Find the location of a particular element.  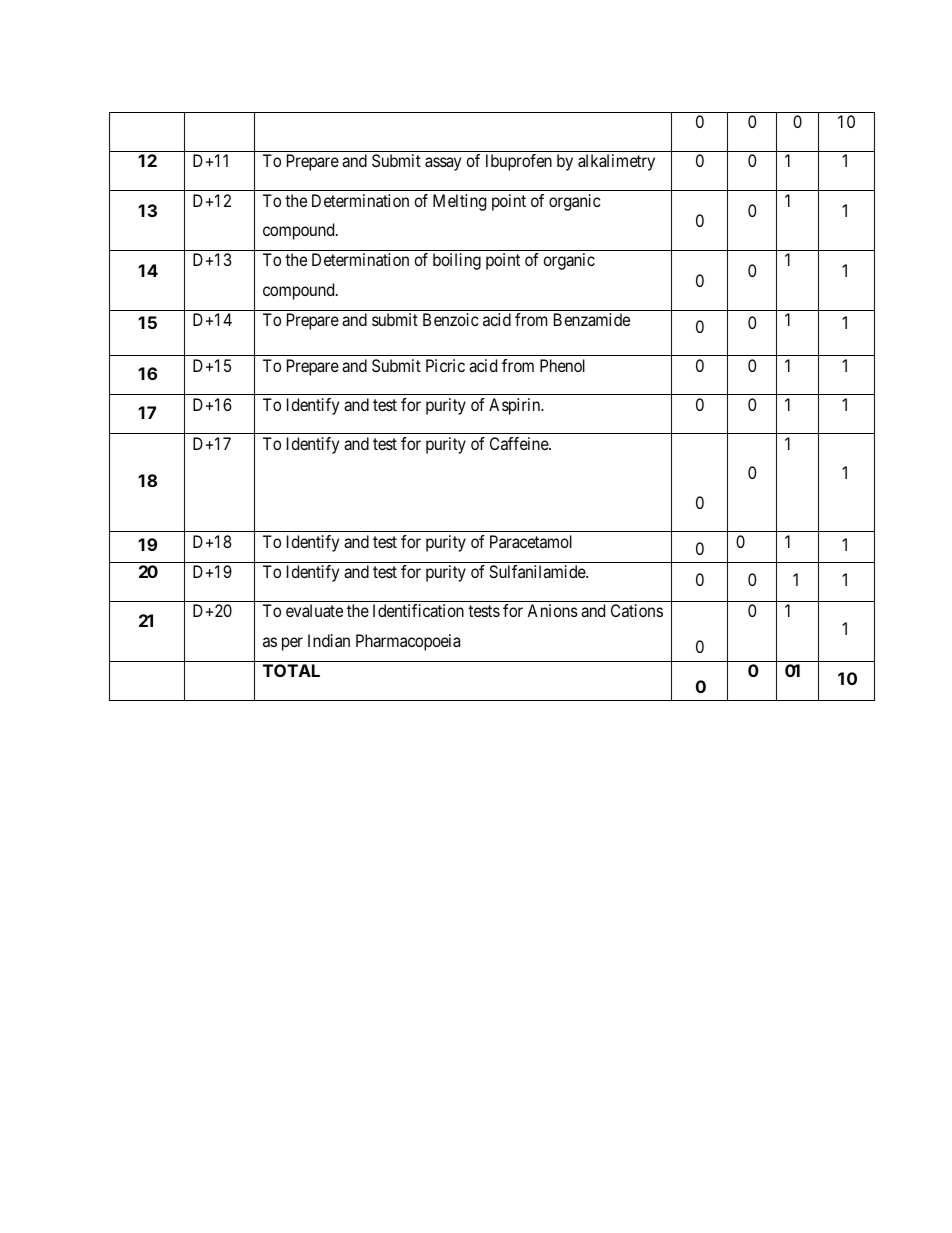

Pharmacopoeia is located at coordinates (408, 642).
